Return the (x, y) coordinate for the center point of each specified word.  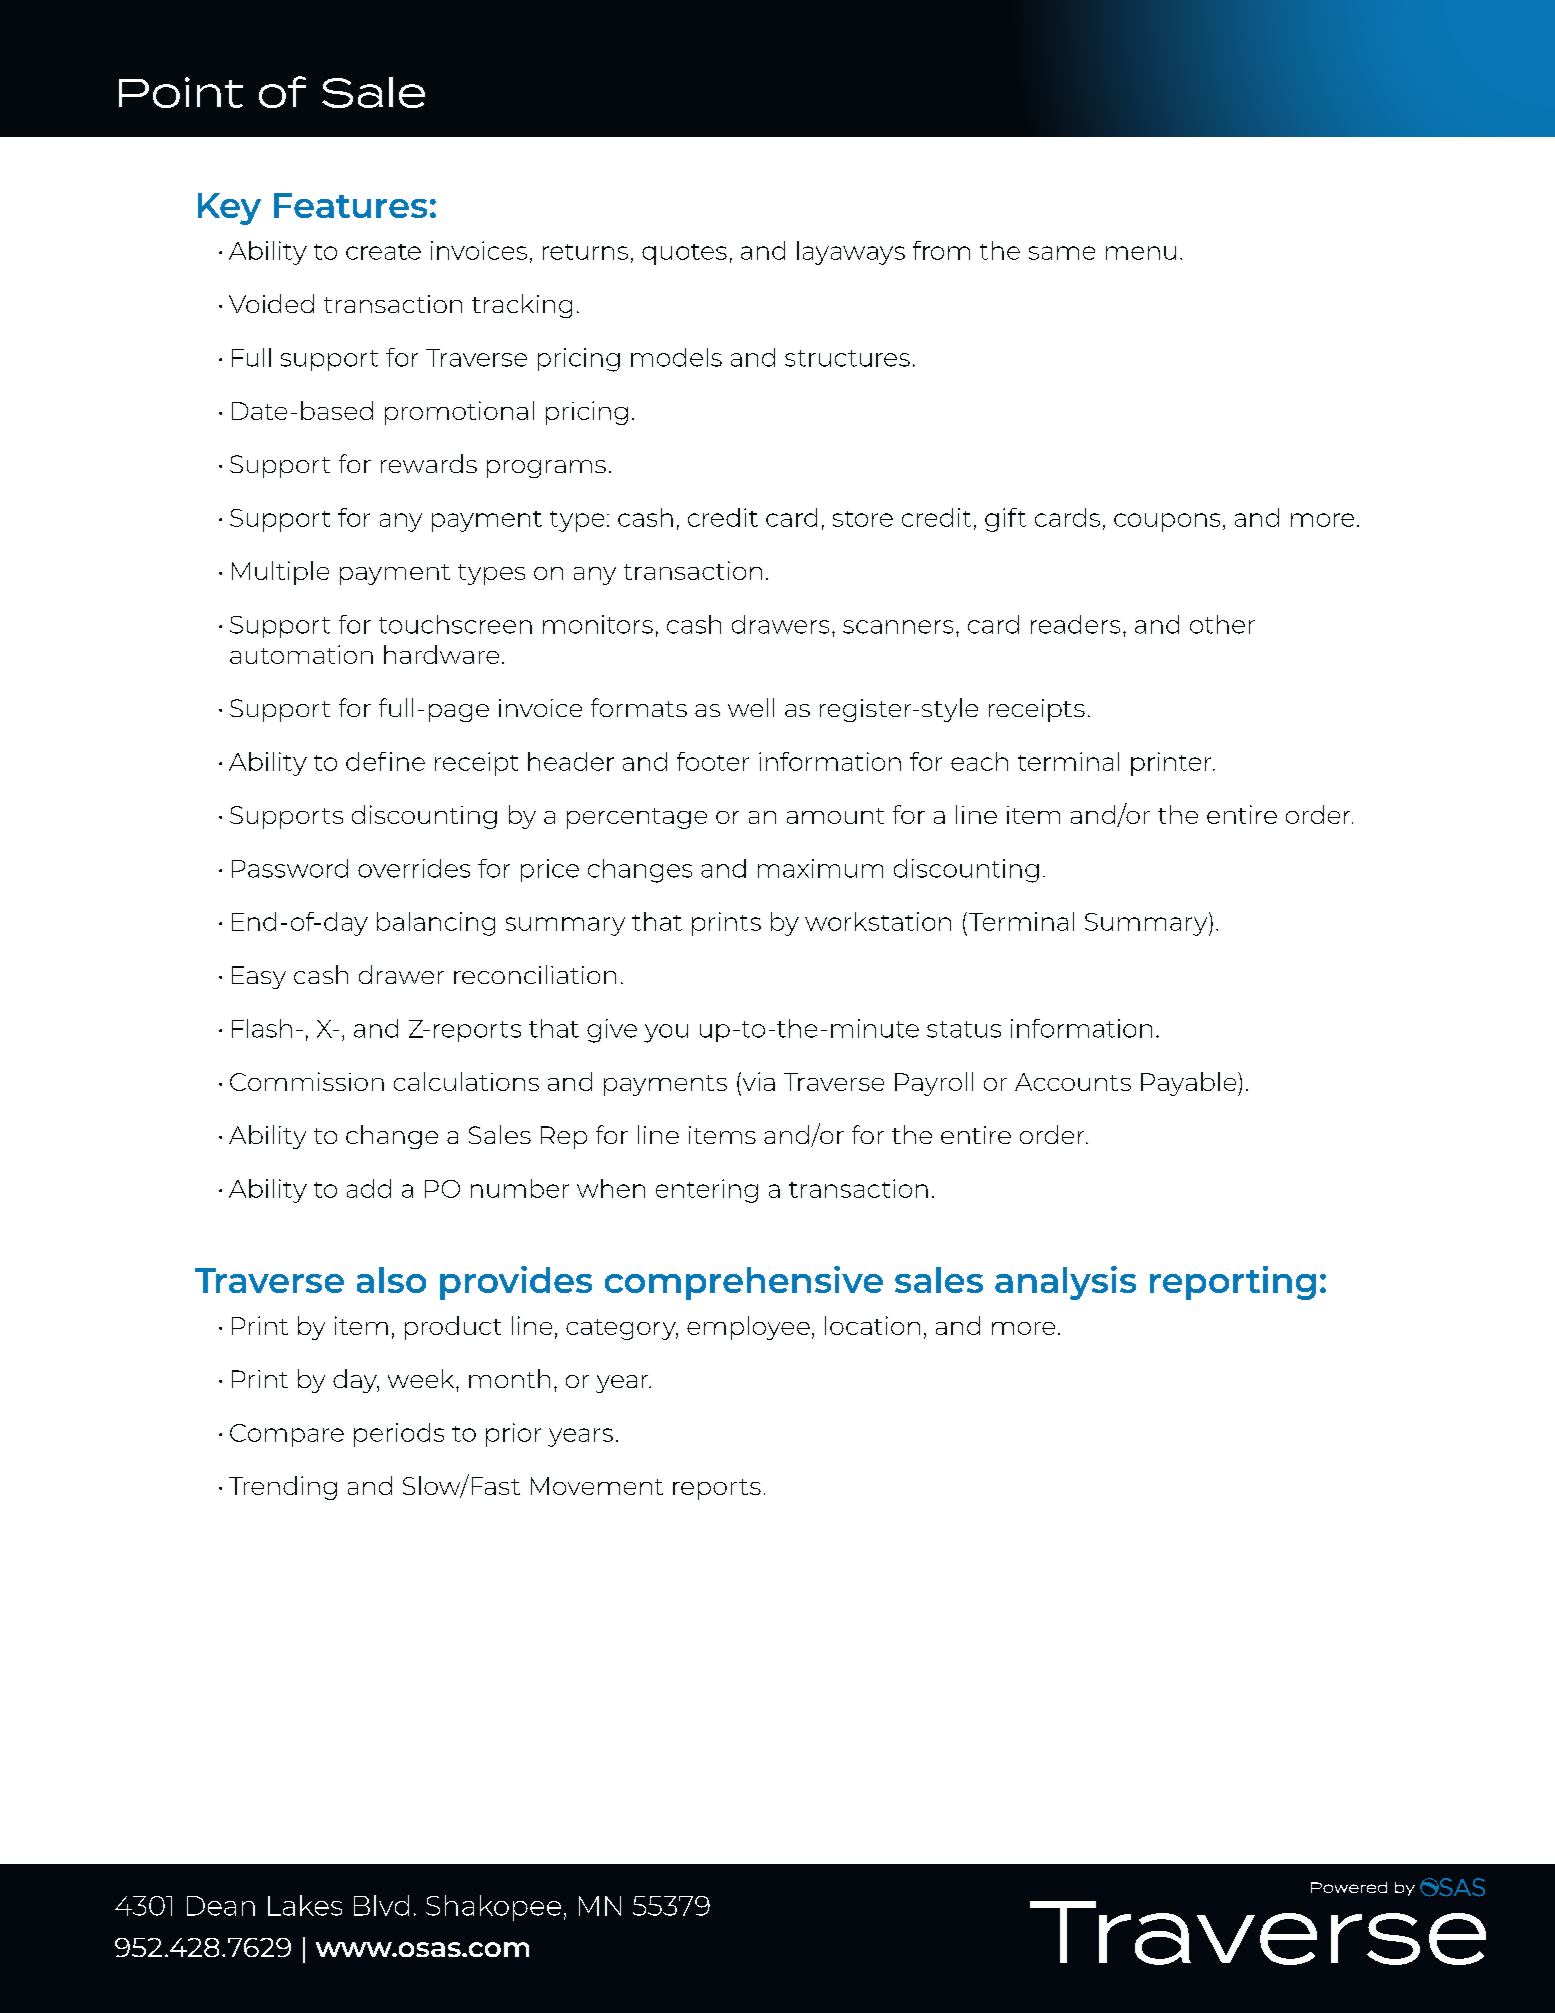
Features (350, 205)
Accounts (1073, 1082)
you (666, 1033)
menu (1141, 253)
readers (1075, 624)
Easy (259, 977)
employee (748, 1328)
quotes (684, 254)
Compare (287, 1435)
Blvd (381, 1905)
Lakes (305, 1905)
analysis (1065, 1283)
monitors (598, 624)
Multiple (280, 573)
